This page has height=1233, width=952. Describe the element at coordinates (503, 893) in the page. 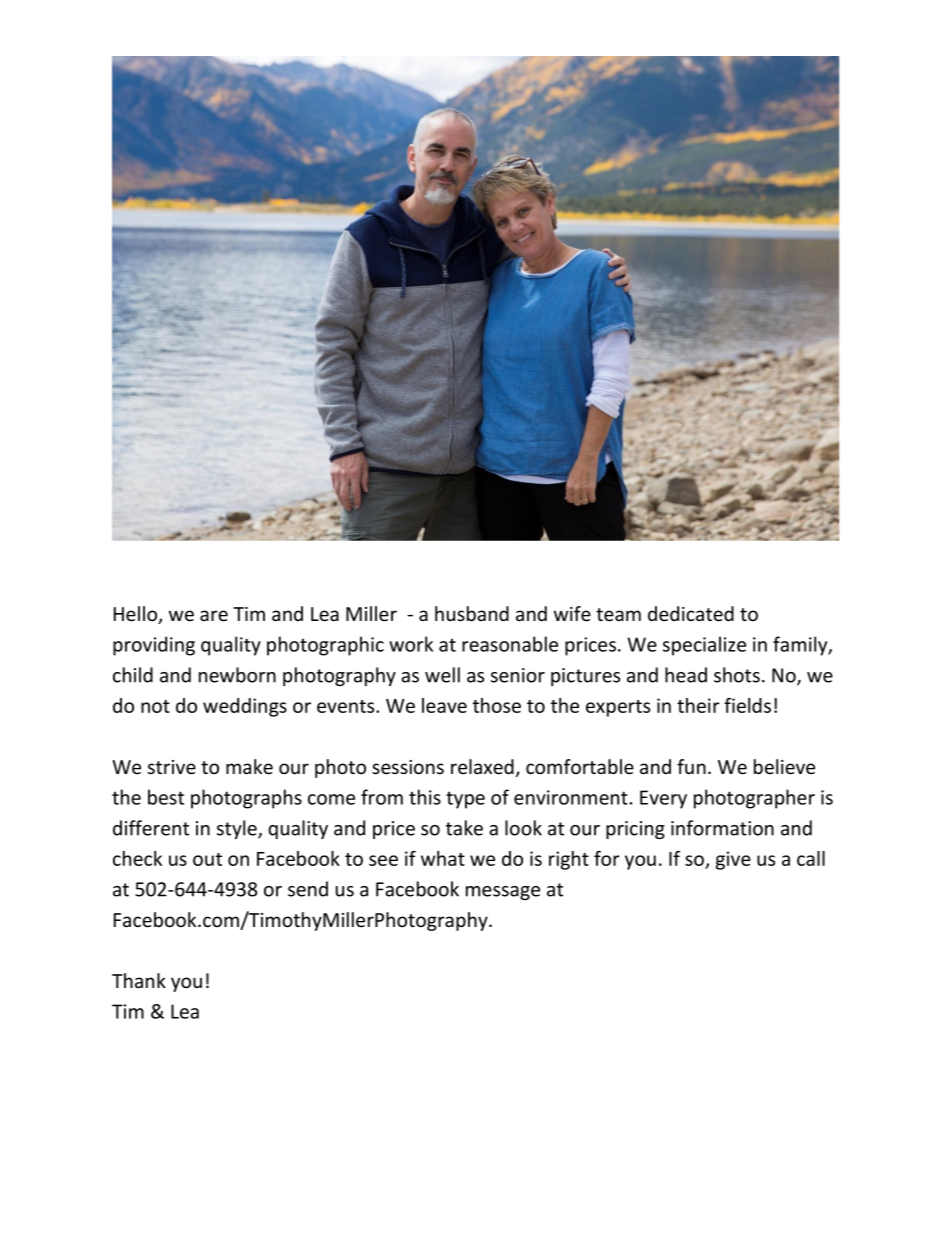

I see `message` at that location.
